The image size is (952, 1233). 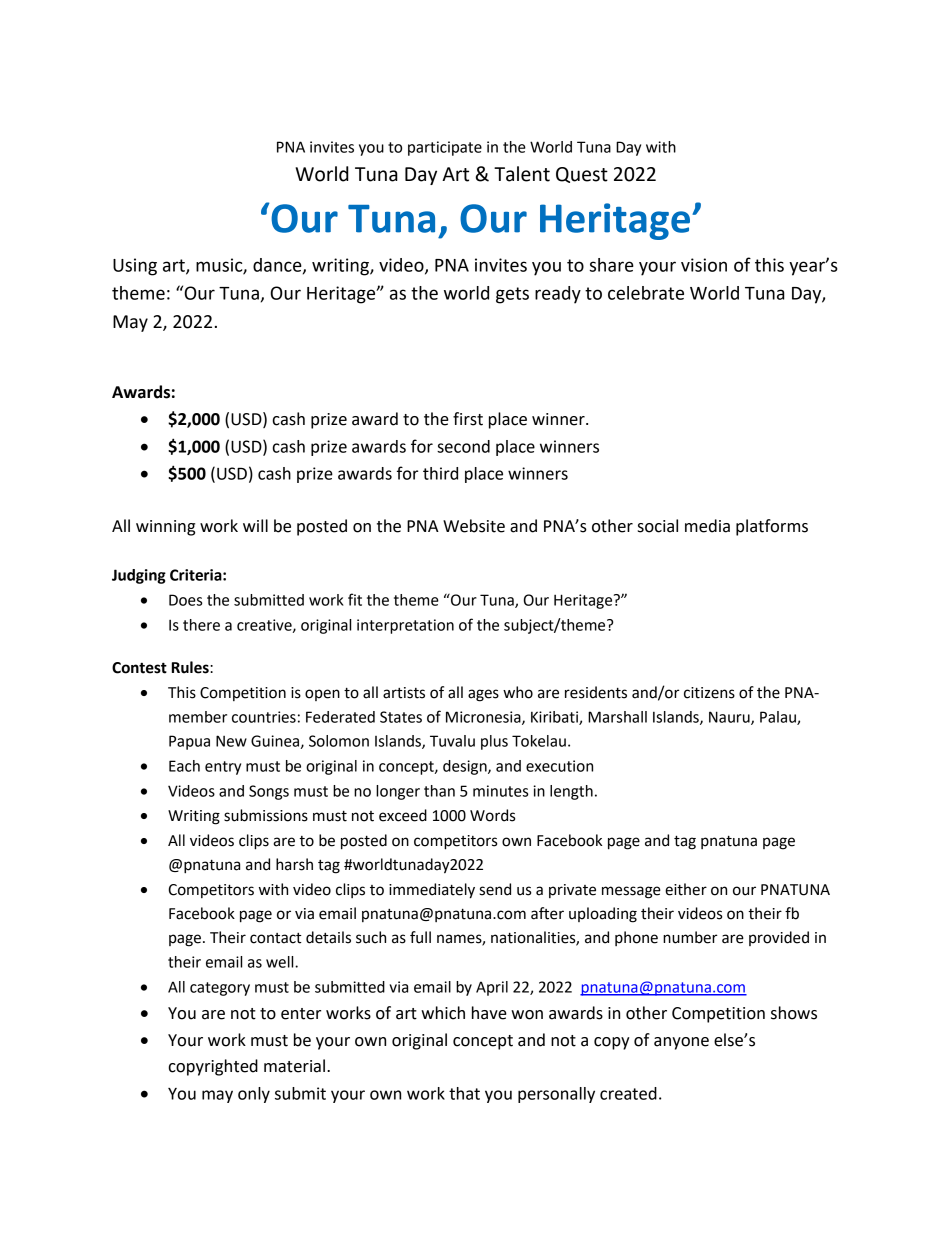 What do you see at coordinates (681, 1043) in the screenshot?
I see `anyone` at bounding box center [681, 1043].
